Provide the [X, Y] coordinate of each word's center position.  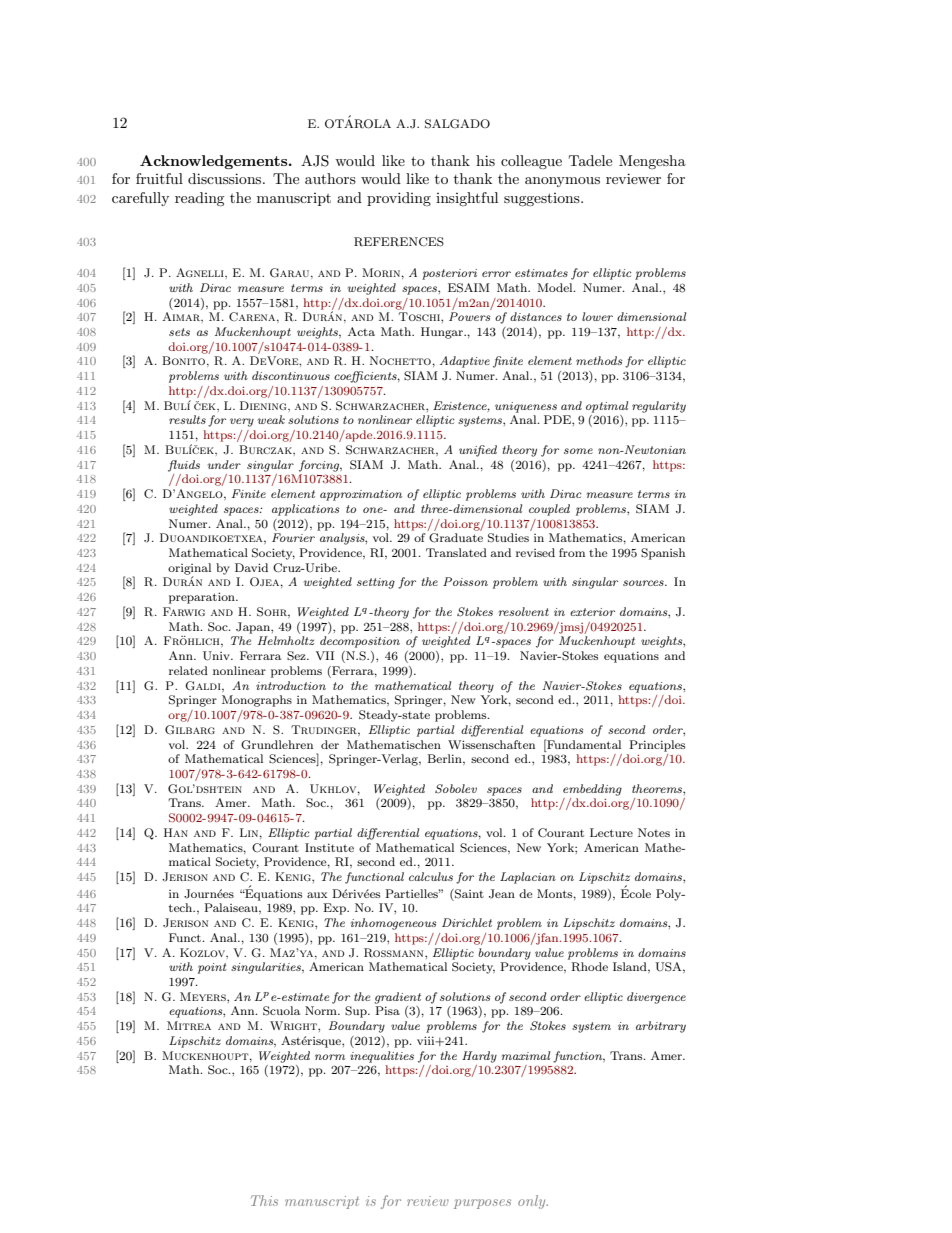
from [572, 552]
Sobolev [456, 789]
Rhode [589, 967]
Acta [361, 331]
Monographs [257, 701]
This [264, 1200]
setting [376, 583]
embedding [592, 790]
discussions [226, 178]
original [189, 570]
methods [599, 360]
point [212, 968]
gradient [397, 998]
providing [399, 199]
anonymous [562, 182]
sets [179, 332]
